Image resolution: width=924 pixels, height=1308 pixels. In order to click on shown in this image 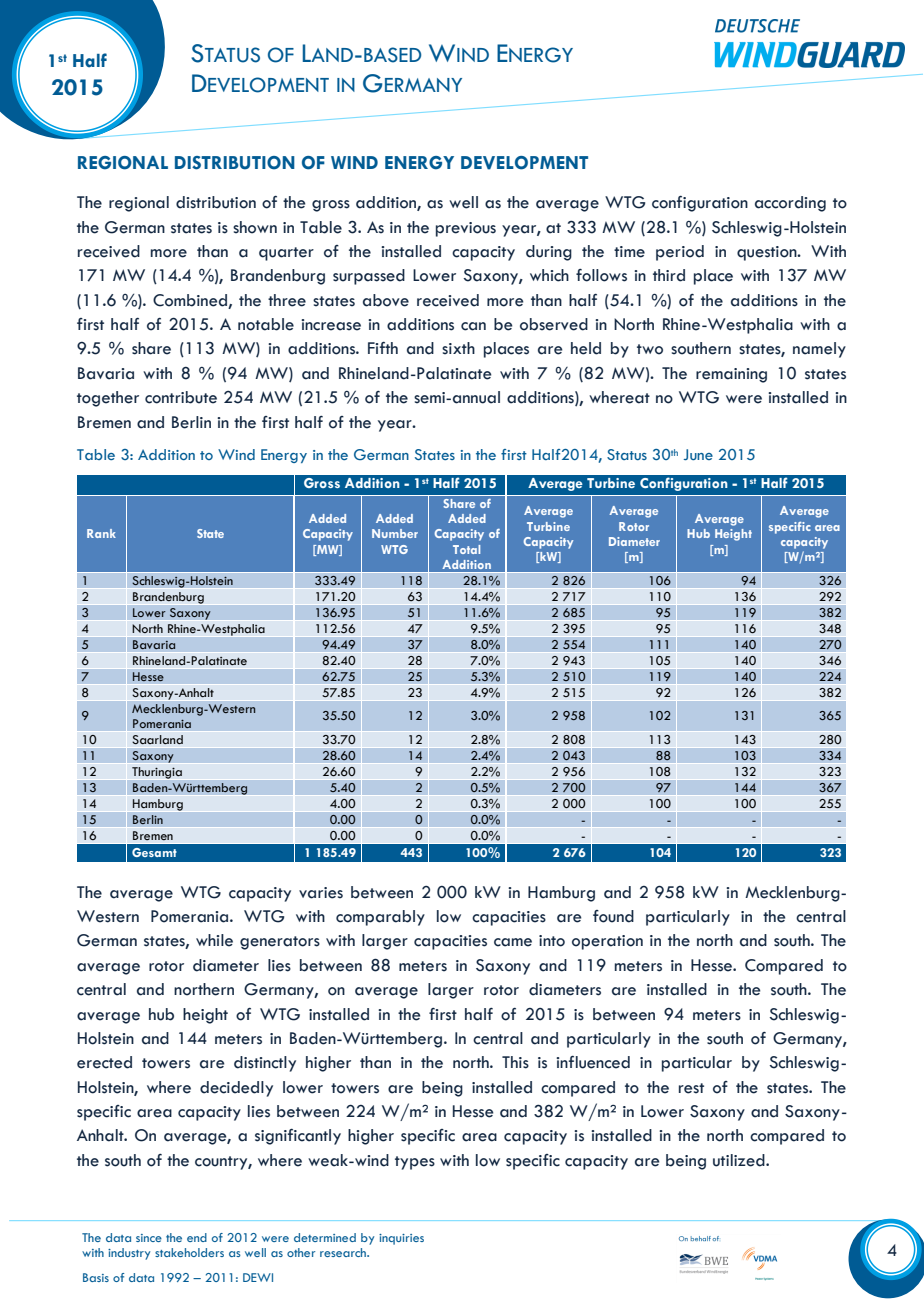, I will do `click(255, 227)`.
